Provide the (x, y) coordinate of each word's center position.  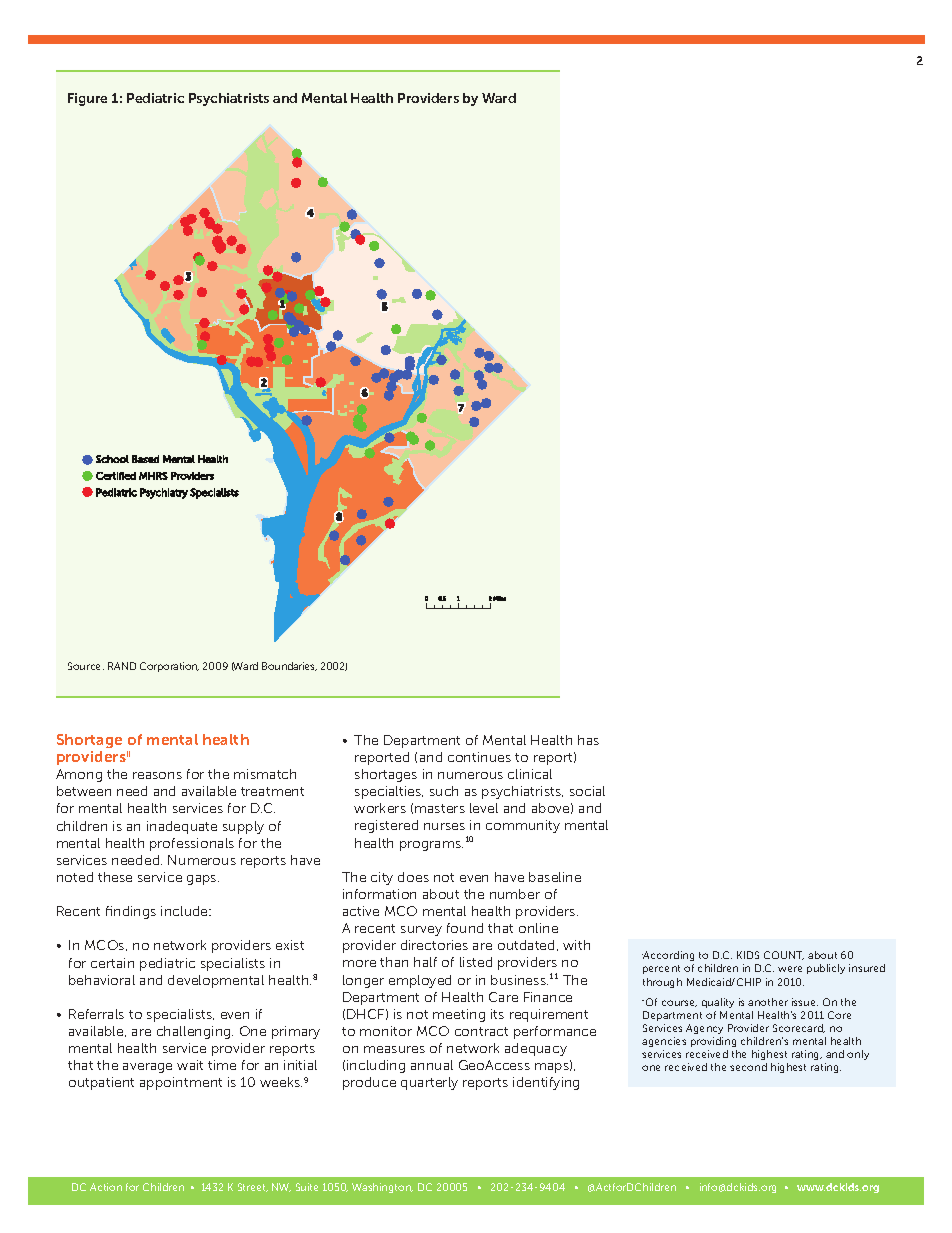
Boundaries (289, 666)
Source (86, 666)
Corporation (169, 667)
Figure (87, 99)
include (185, 911)
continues (479, 757)
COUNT (784, 955)
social (587, 791)
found (465, 928)
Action (106, 1187)
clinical (530, 774)
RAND (122, 666)
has (588, 740)
